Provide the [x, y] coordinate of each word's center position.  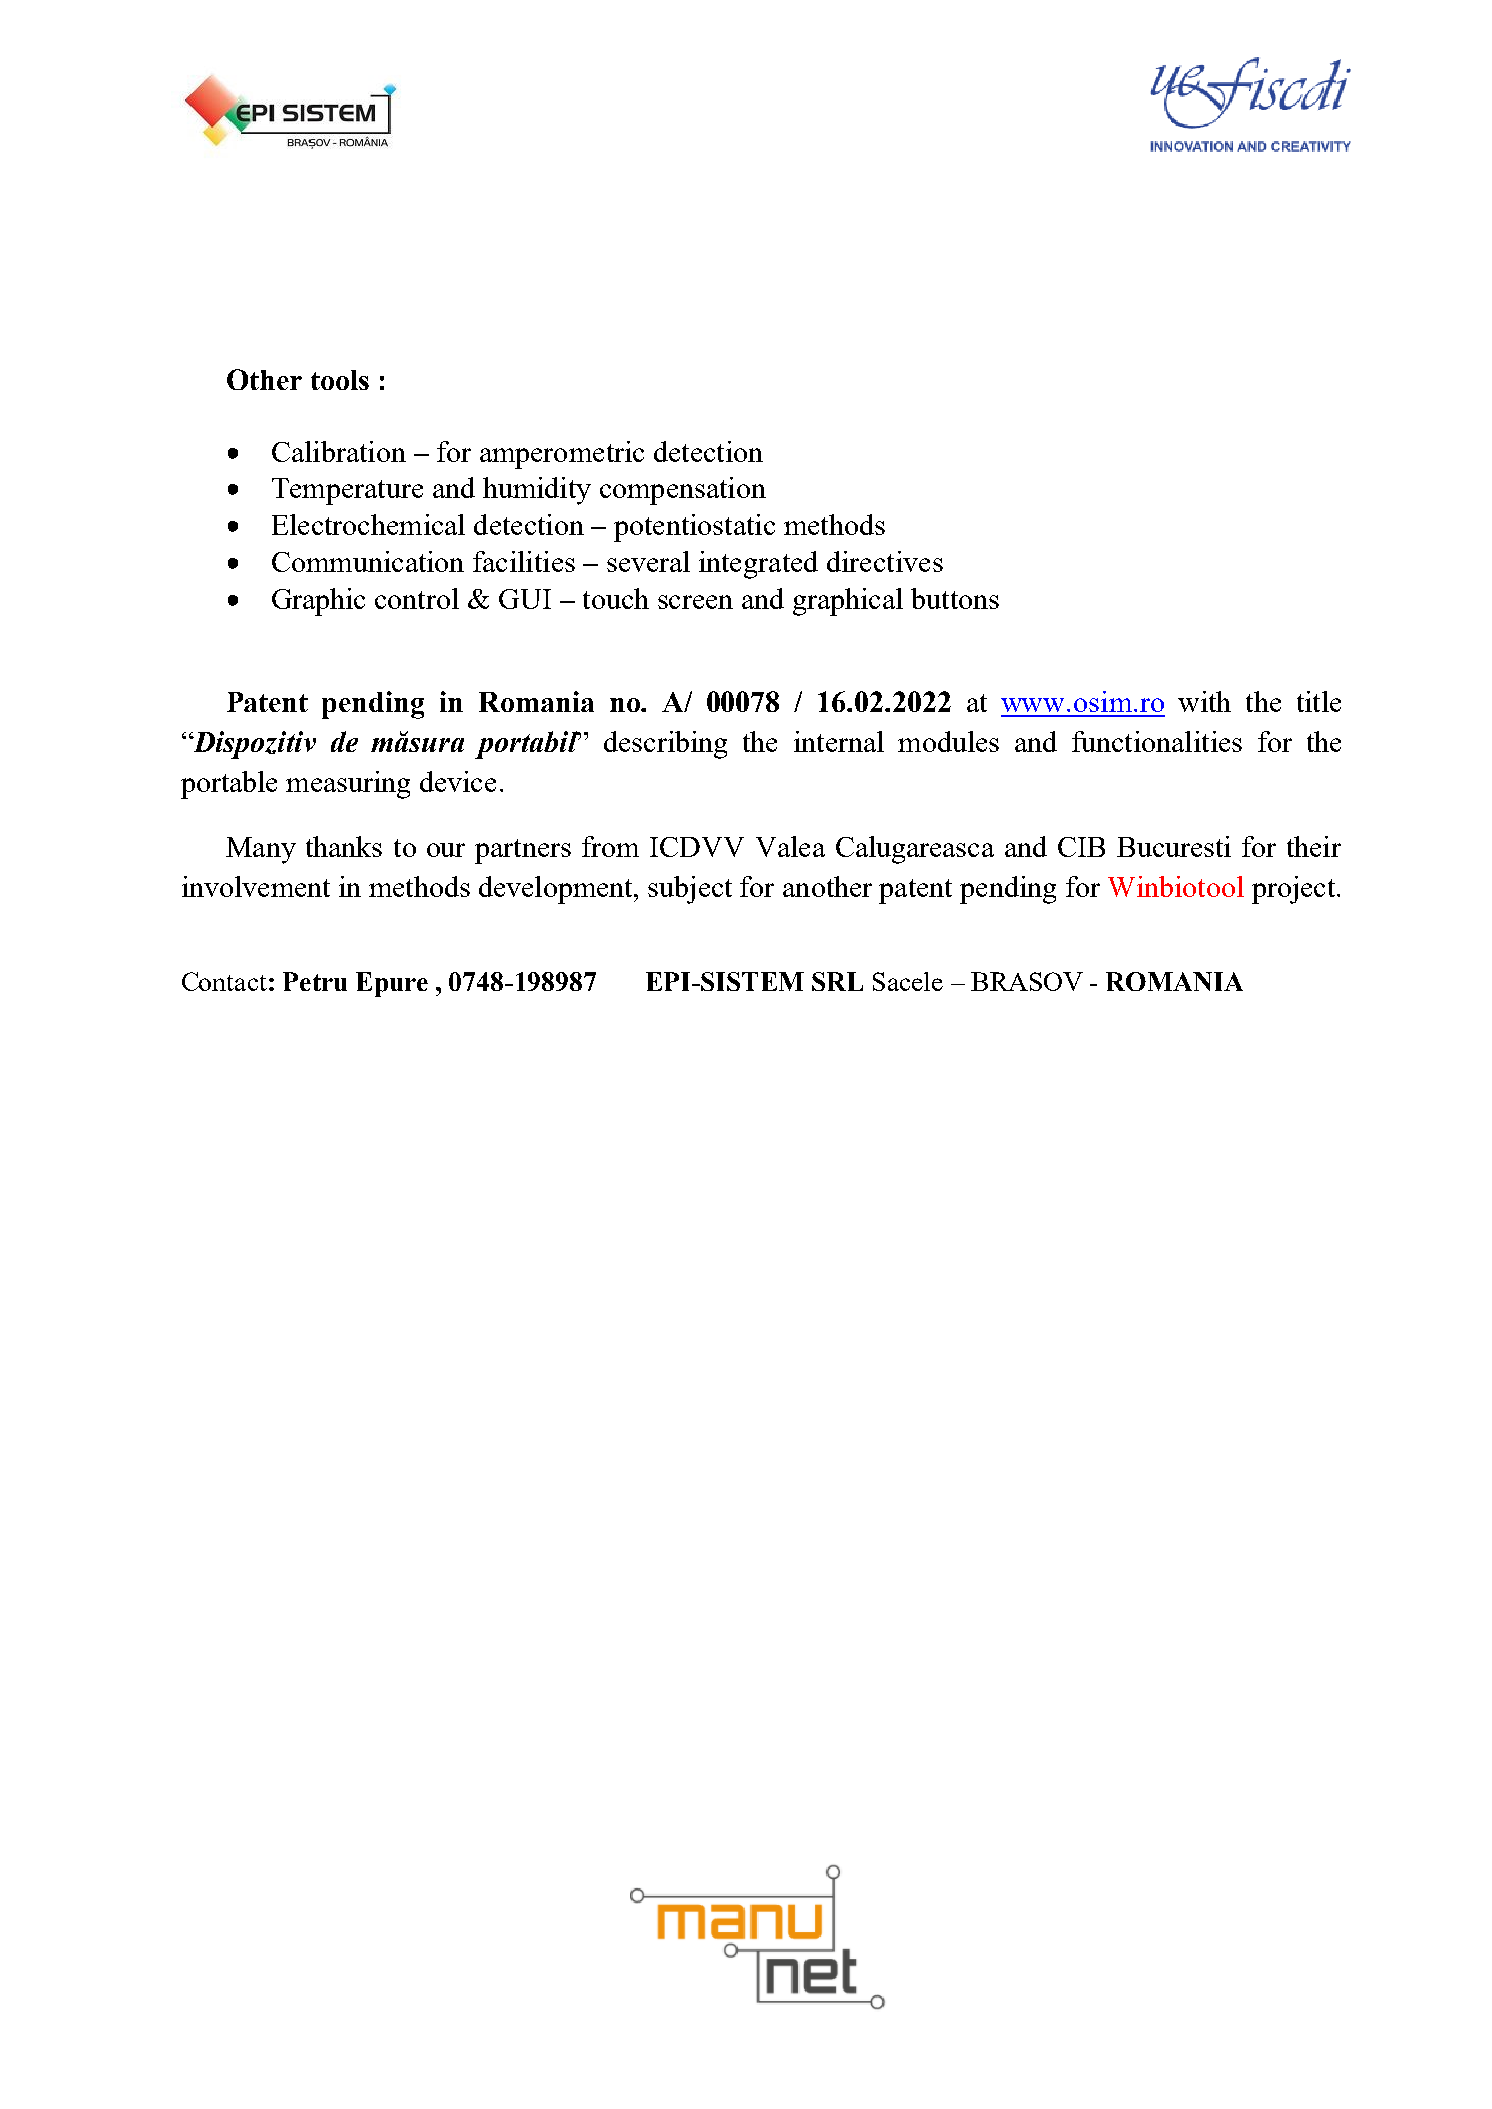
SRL [837, 981]
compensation [683, 491]
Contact [224, 981]
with [1204, 701]
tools [340, 380]
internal [839, 741]
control [417, 598]
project [1293, 890]
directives [885, 561]
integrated [758, 565]
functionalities [1157, 741]
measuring [348, 785]
